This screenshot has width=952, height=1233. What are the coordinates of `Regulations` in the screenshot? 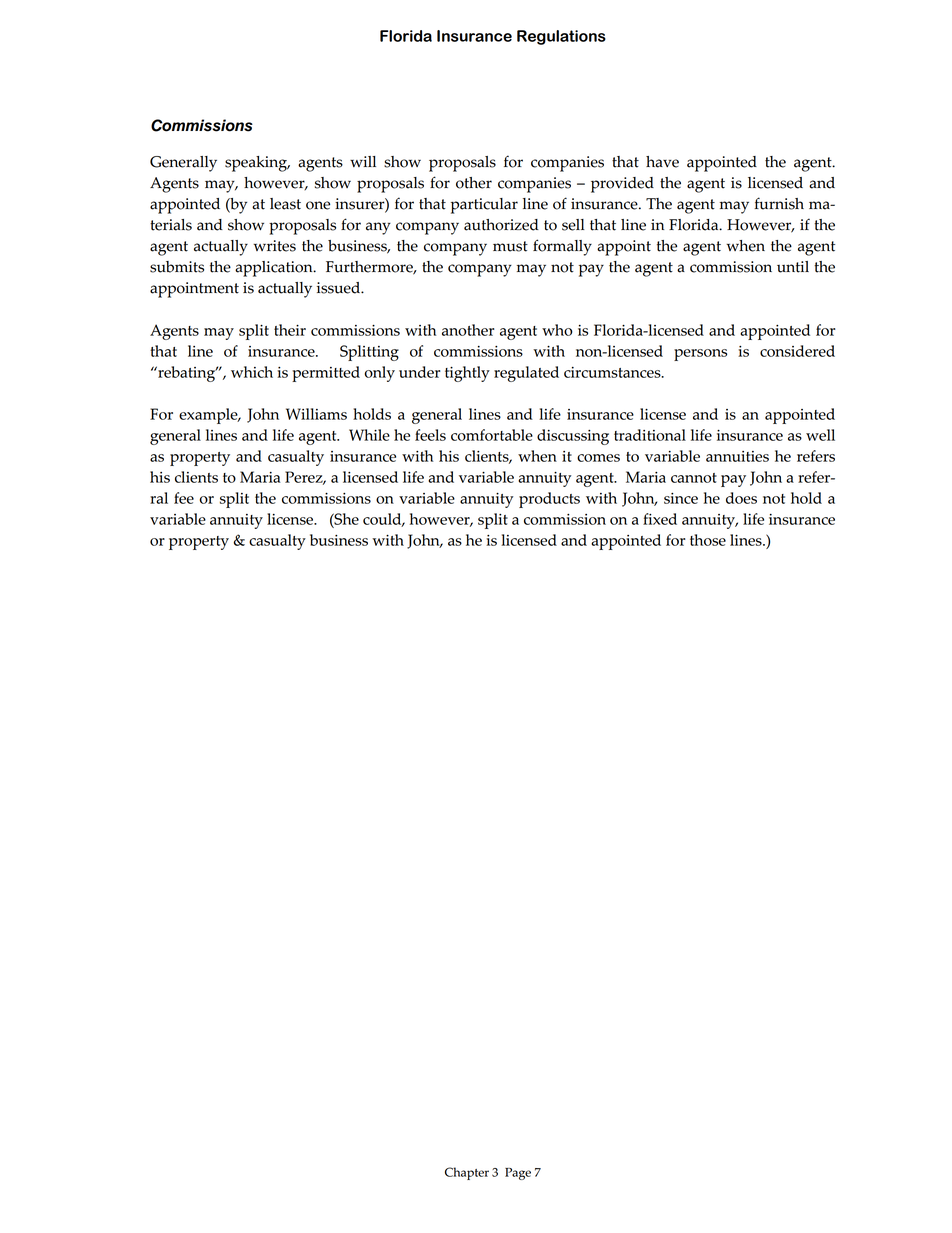 It's located at (561, 37).
